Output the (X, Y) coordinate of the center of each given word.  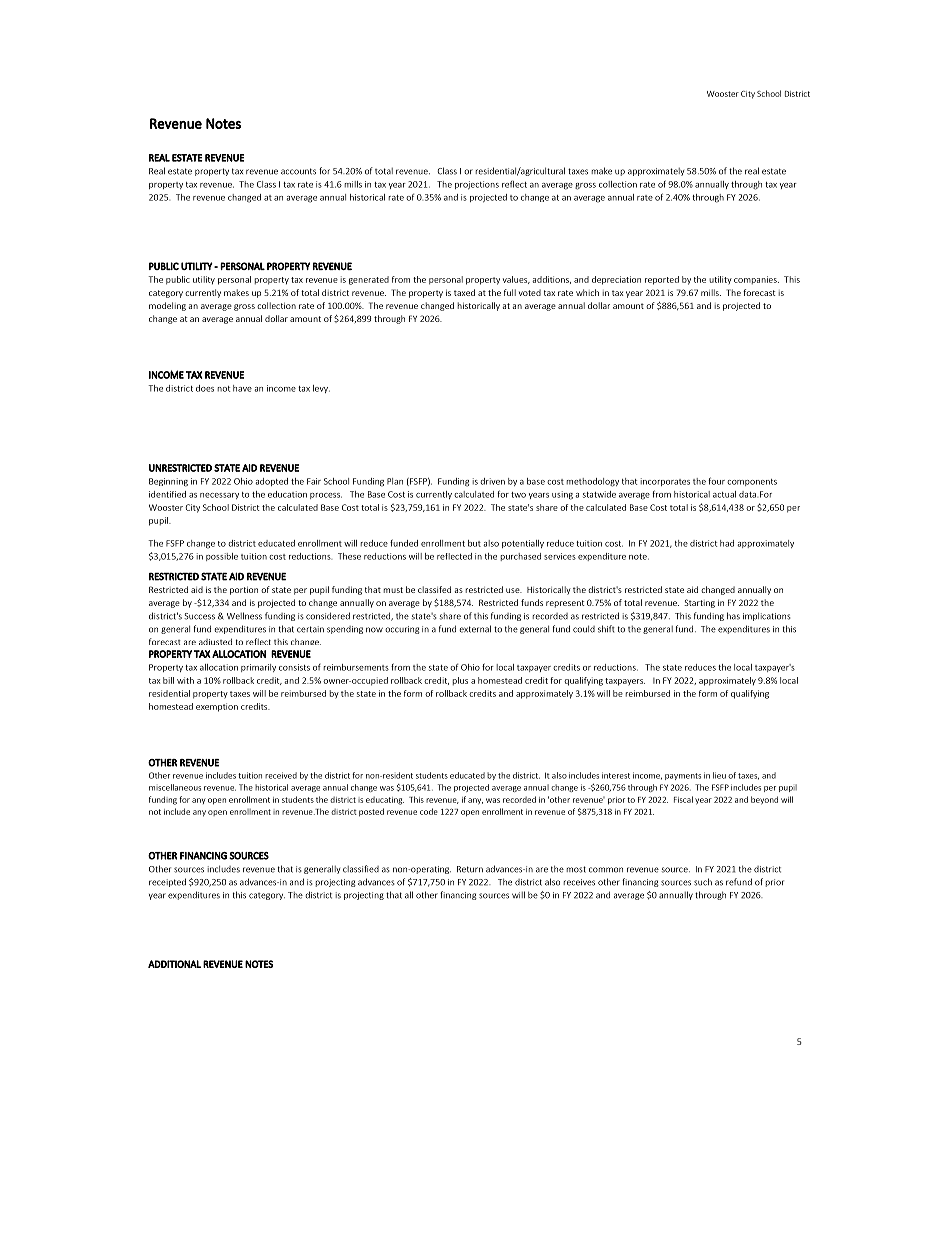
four (716, 481)
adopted (272, 482)
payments (683, 776)
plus (460, 681)
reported (662, 280)
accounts (298, 171)
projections (477, 185)
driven (492, 481)
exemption (217, 707)
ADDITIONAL (174, 964)
